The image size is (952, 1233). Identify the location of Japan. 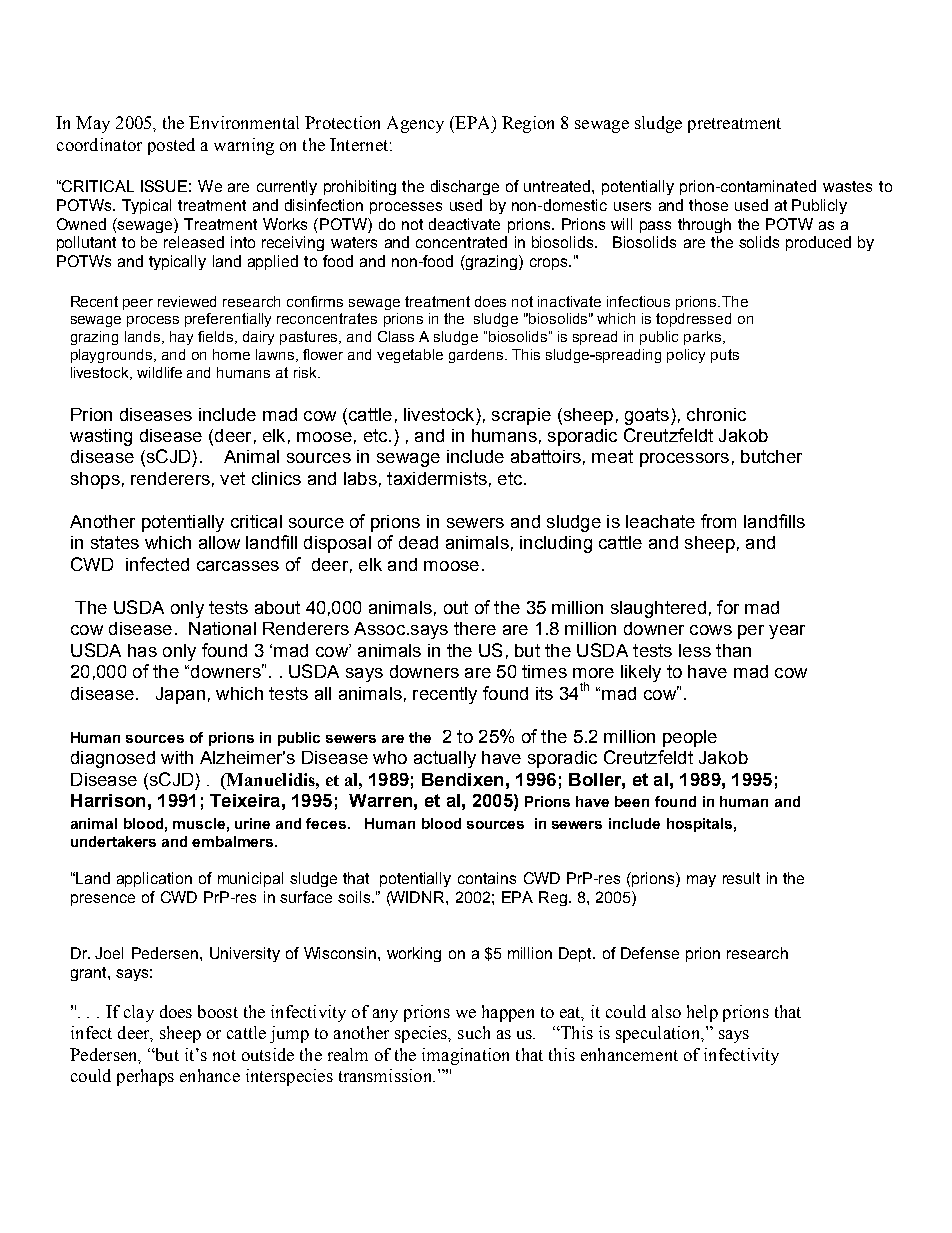
(180, 695).
